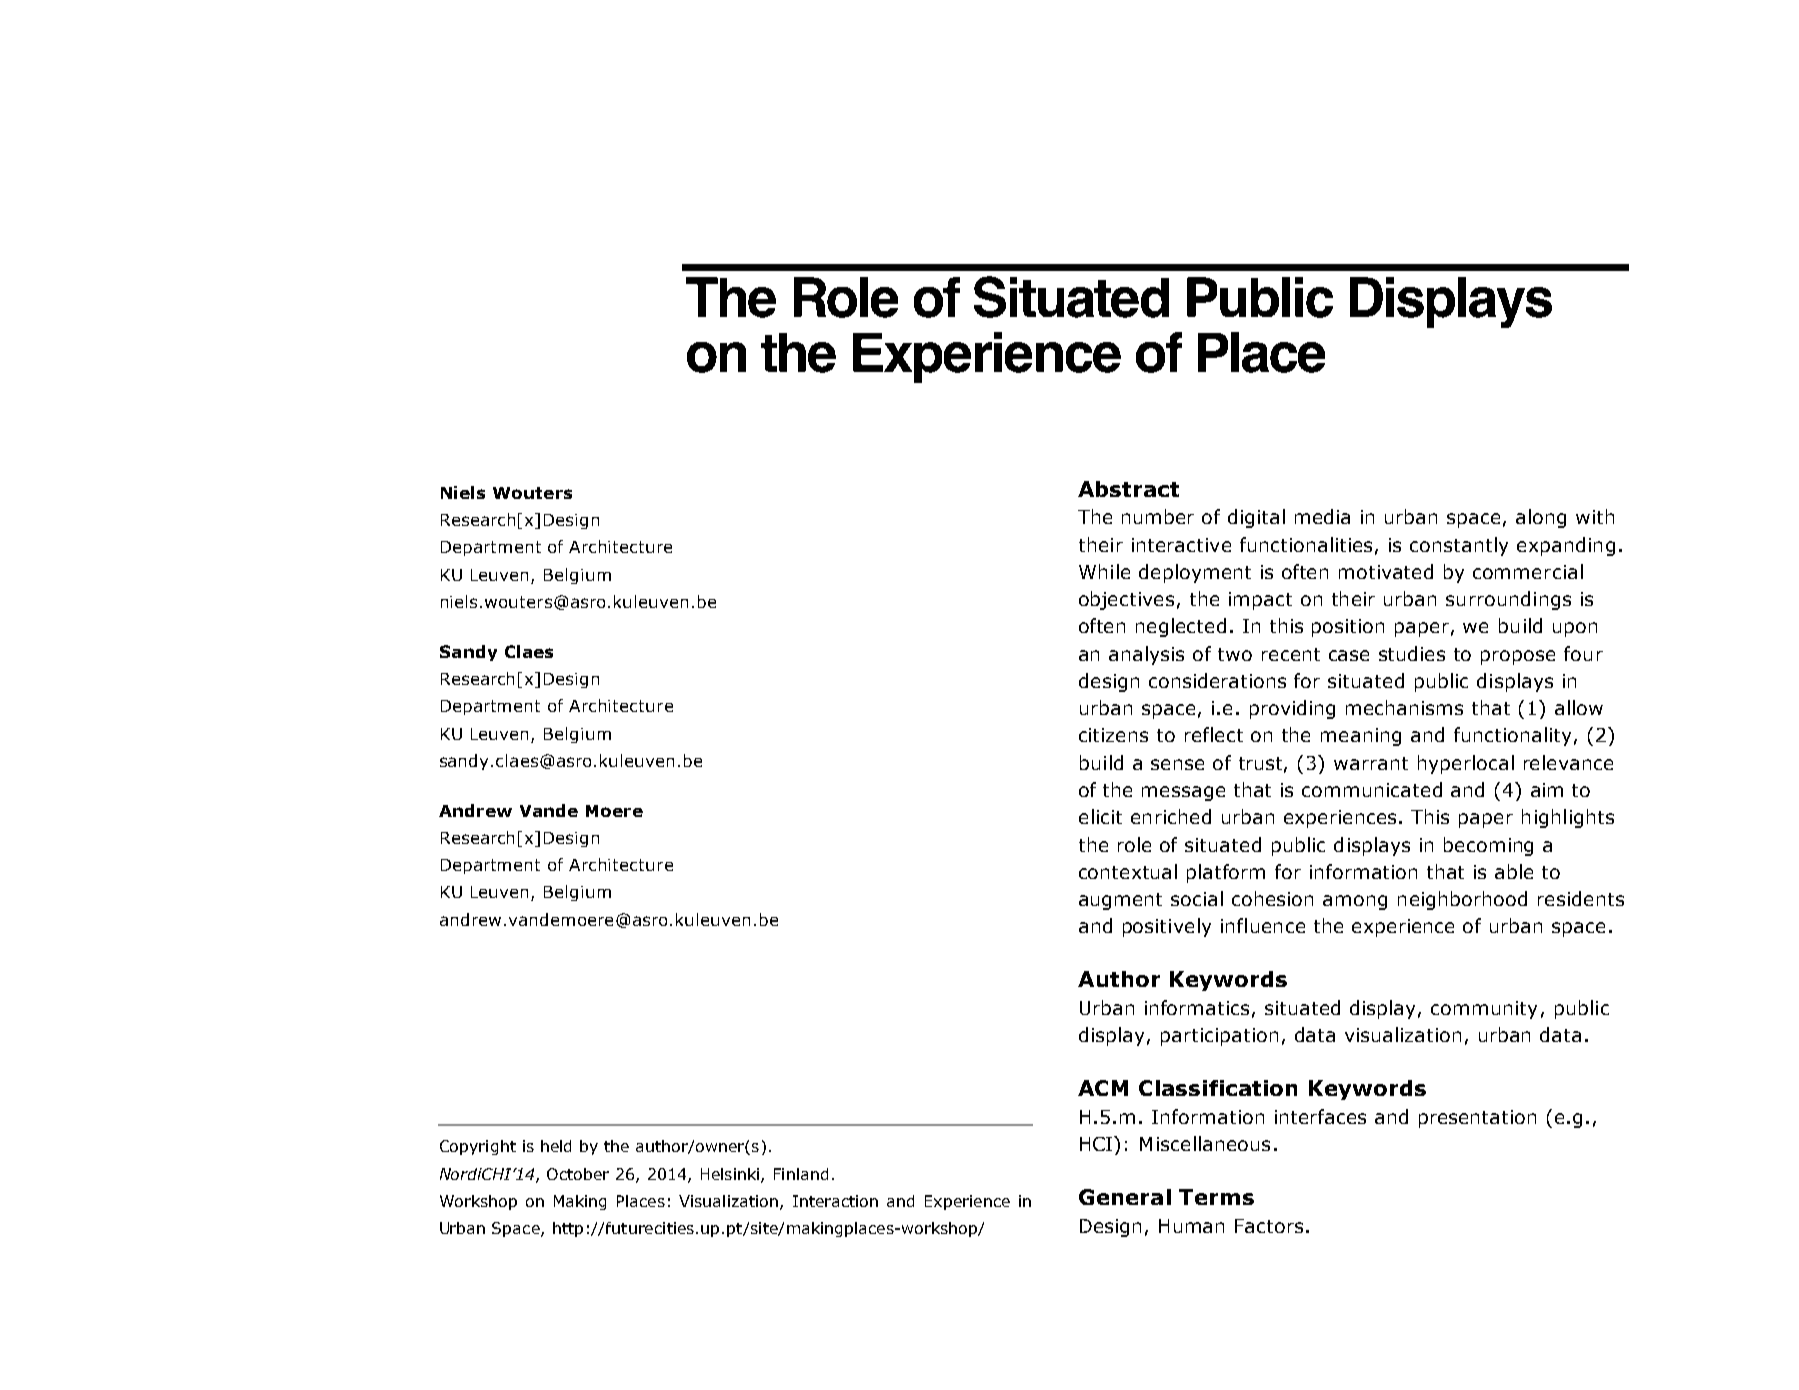 Image resolution: width=1799 pixels, height=1390 pixels. What do you see at coordinates (1269, 1226) in the screenshot?
I see `Factors` at bounding box center [1269, 1226].
